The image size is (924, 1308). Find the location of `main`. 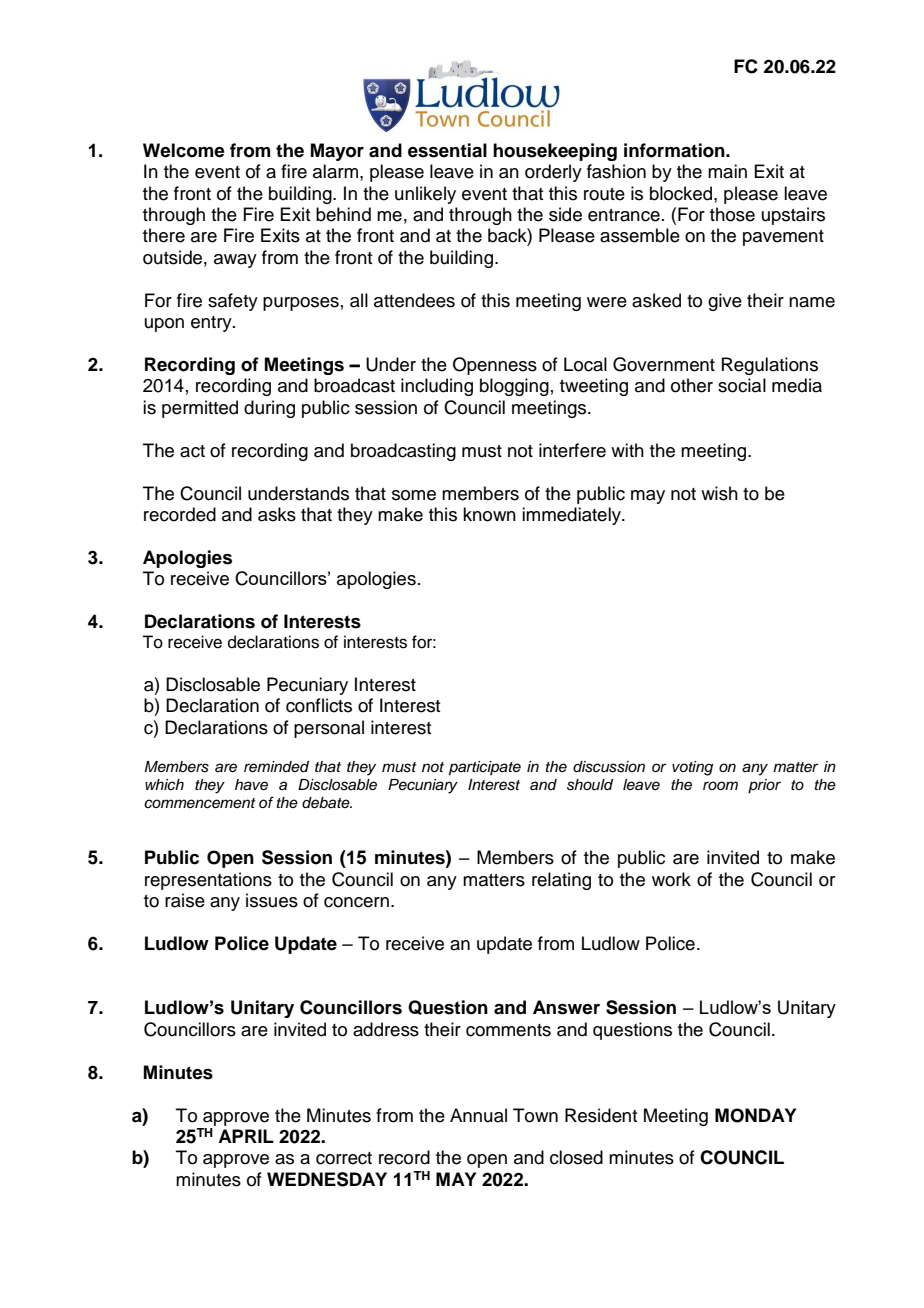

main is located at coordinates (727, 171).
